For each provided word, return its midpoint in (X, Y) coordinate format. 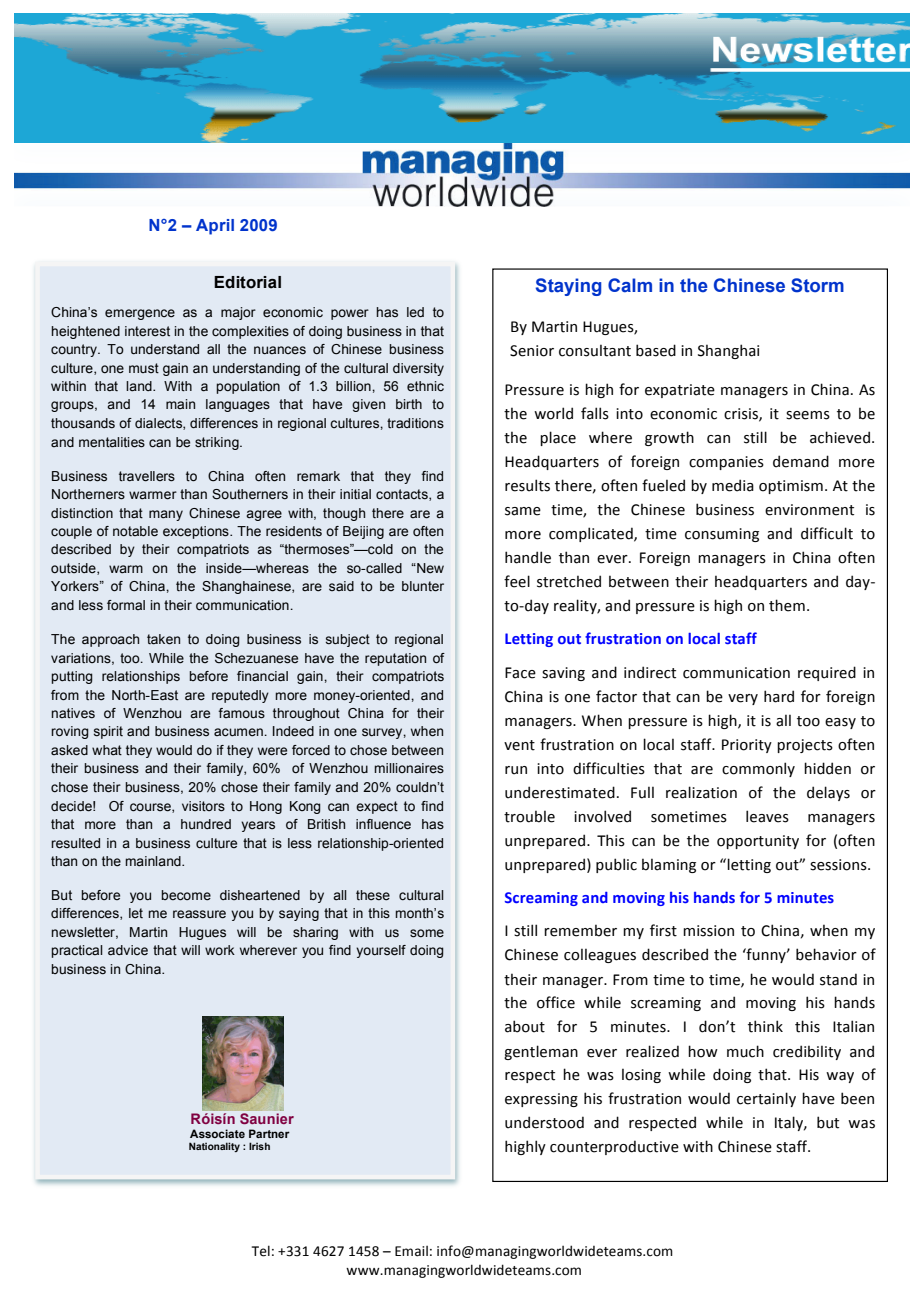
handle (528, 557)
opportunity (758, 842)
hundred (206, 824)
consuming (722, 535)
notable (135, 531)
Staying (568, 287)
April (215, 227)
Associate (217, 1133)
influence (383, 824)
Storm (817, 285)
